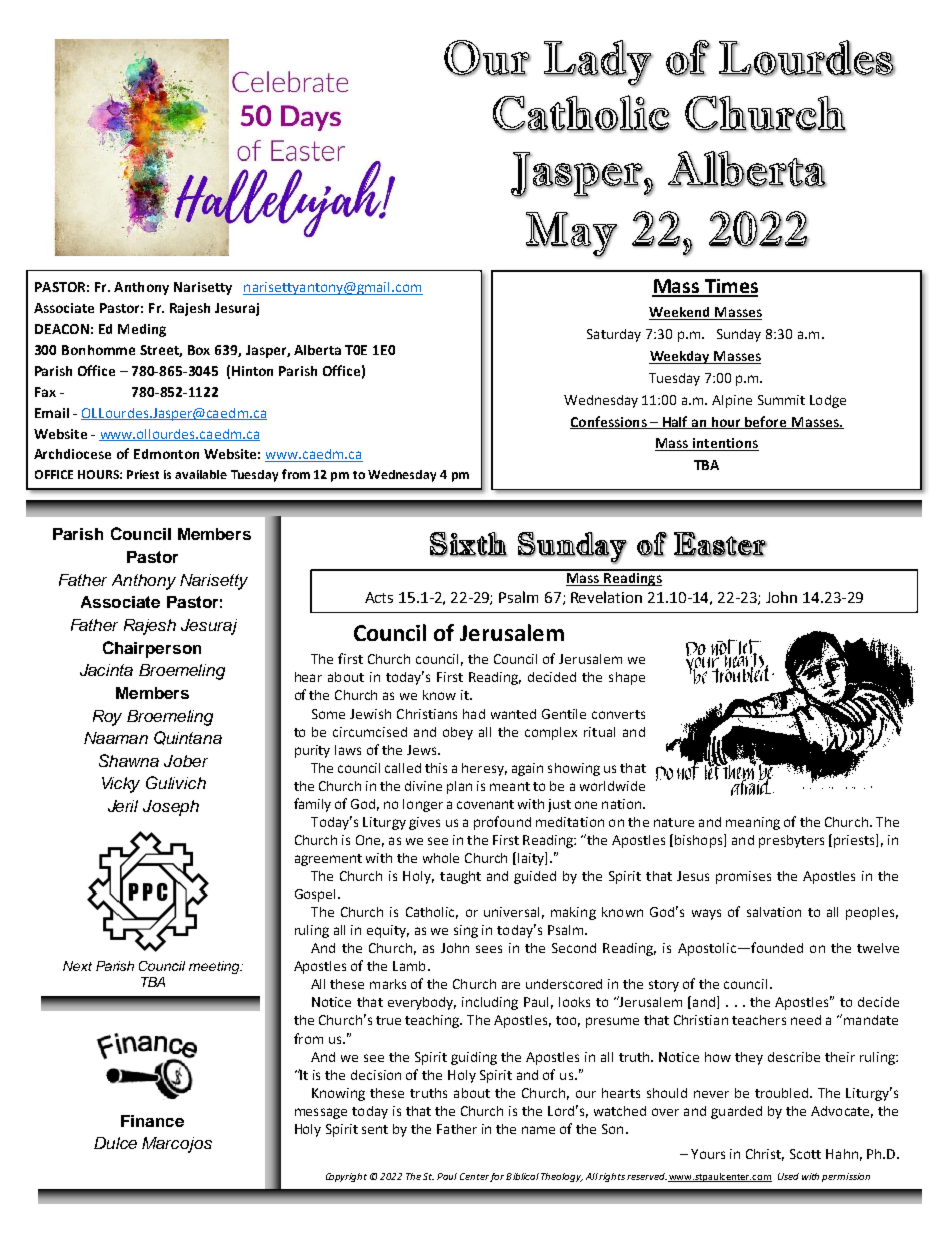  Describe the element at coordinates (458, 733) in the image. I see `obey` at that location.
